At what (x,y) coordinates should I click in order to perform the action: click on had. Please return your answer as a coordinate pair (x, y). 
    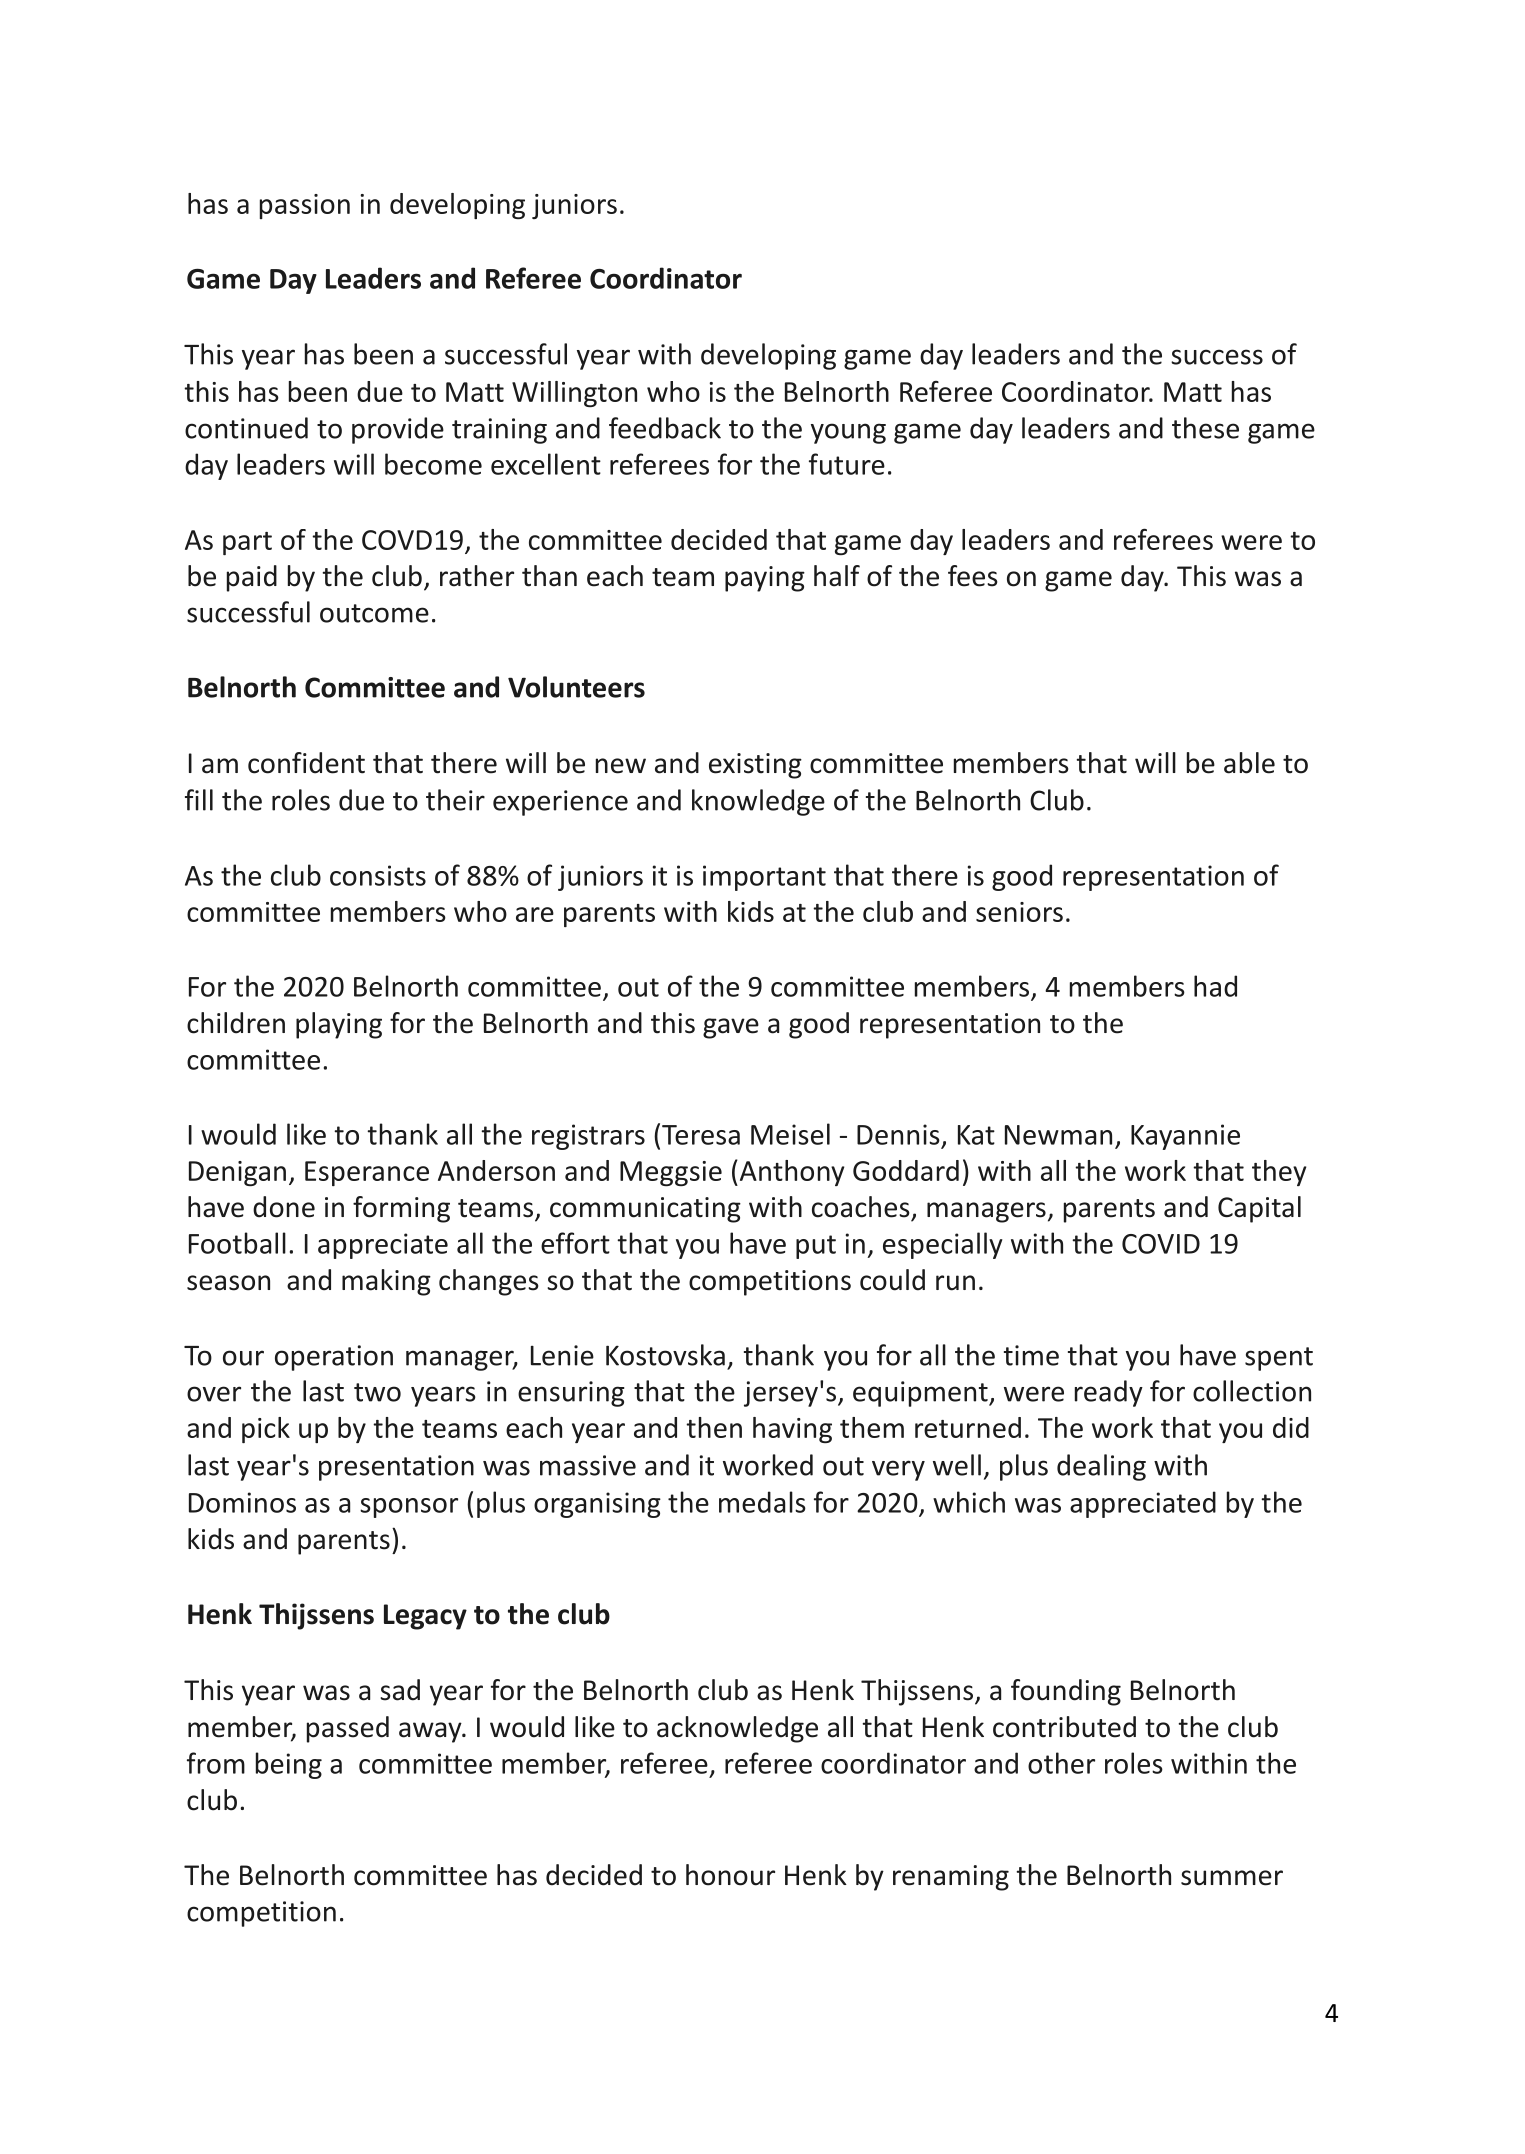
    Looking at the image, I should click on (1215, 986).
